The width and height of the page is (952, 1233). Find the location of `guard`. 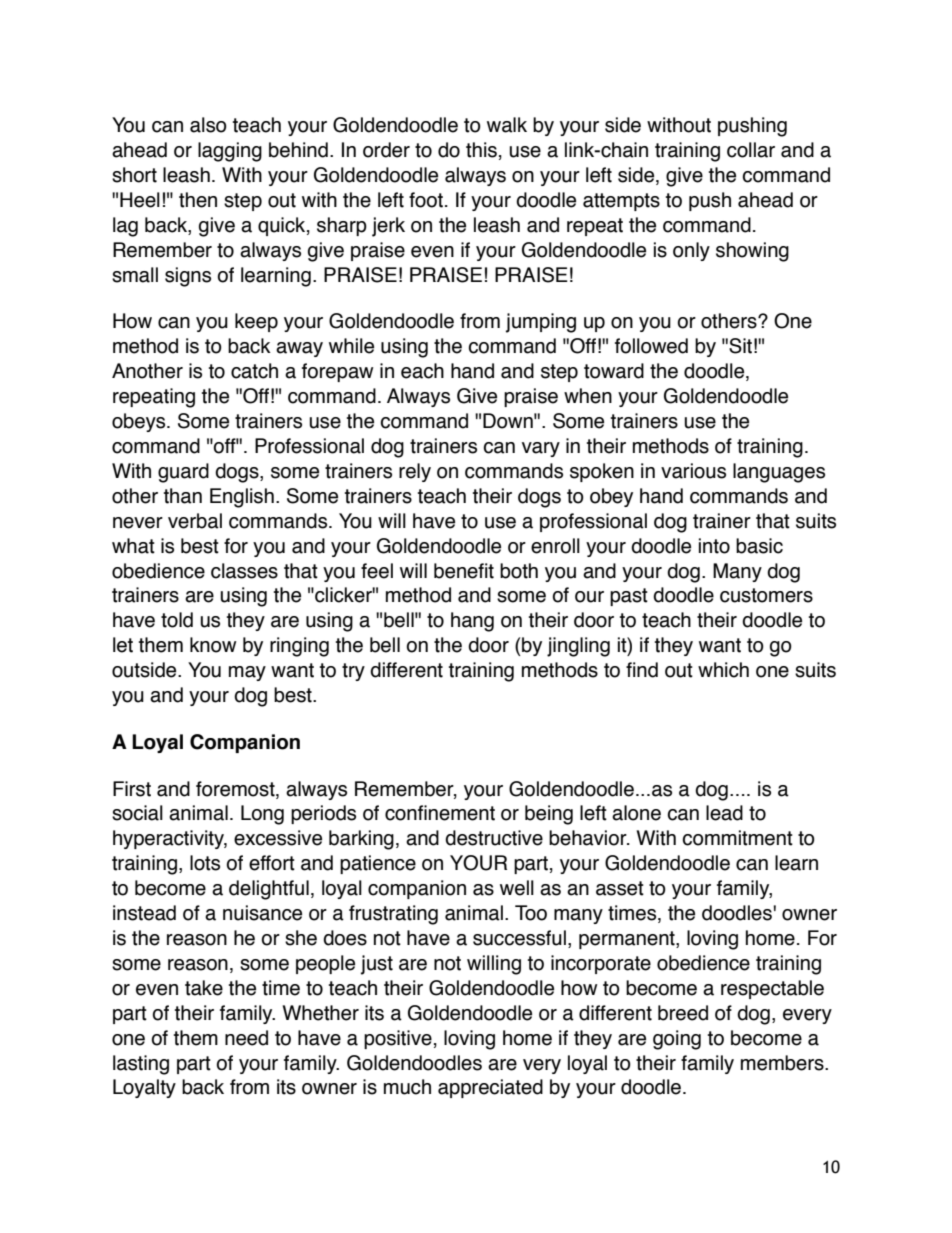

guard is located at coordinates (183, 473).
